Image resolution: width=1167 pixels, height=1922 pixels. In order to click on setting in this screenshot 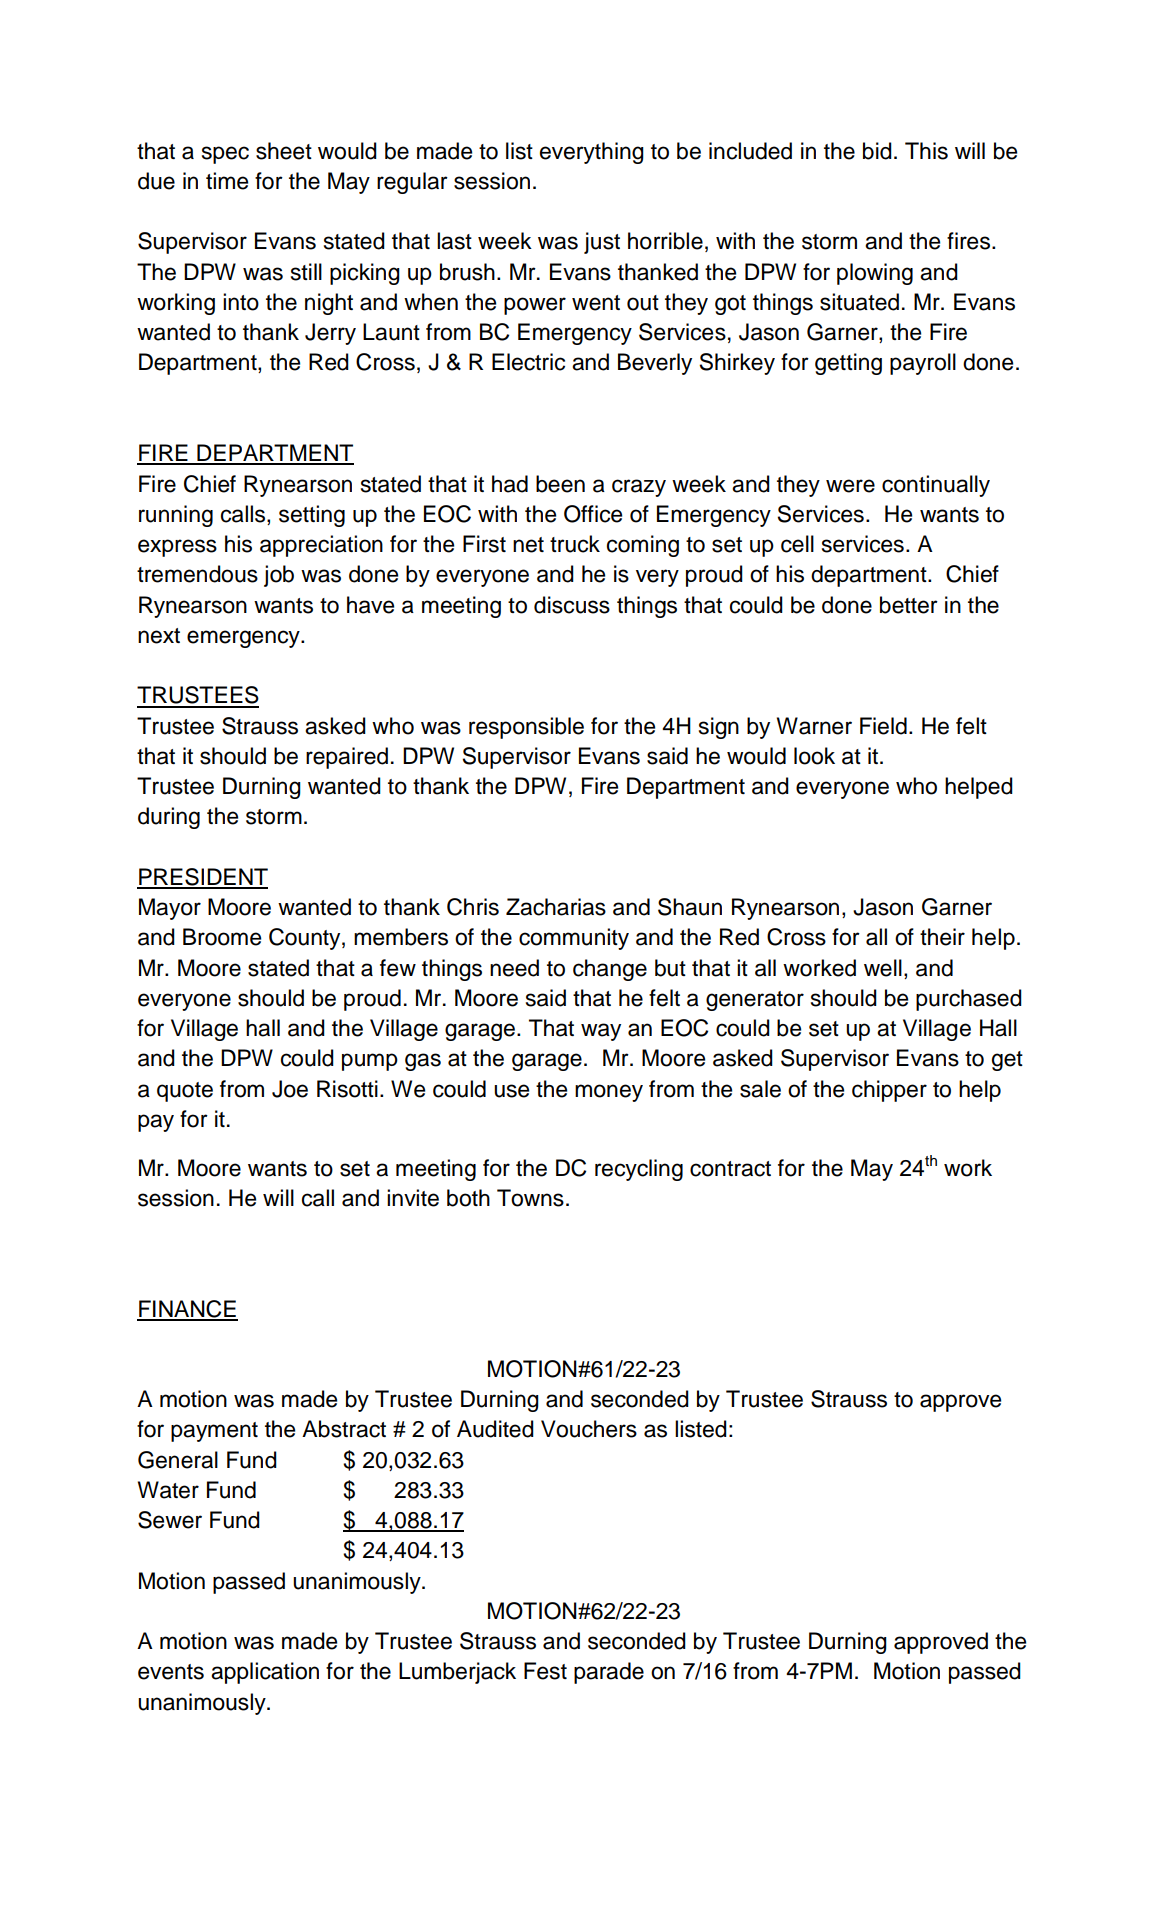, I will do `click(312, 516)`.
